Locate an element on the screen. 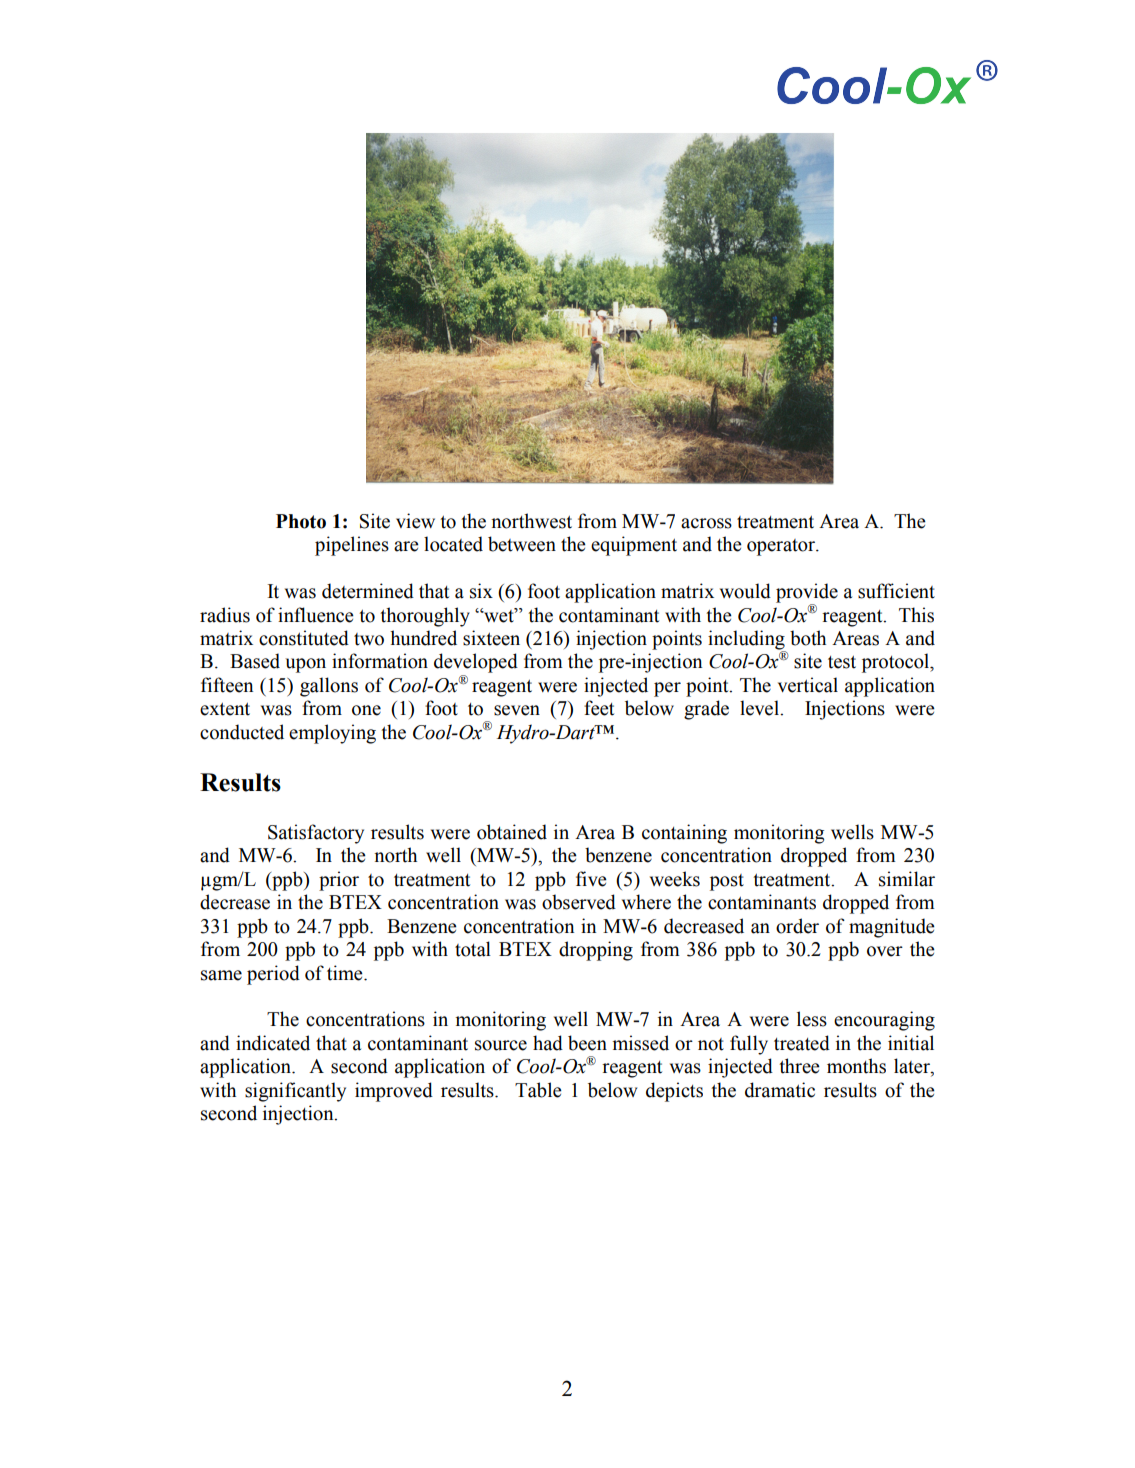 The height and width of the screenshot is (1468, 1135). Satisfactory is located at coordinates (316, 834).
